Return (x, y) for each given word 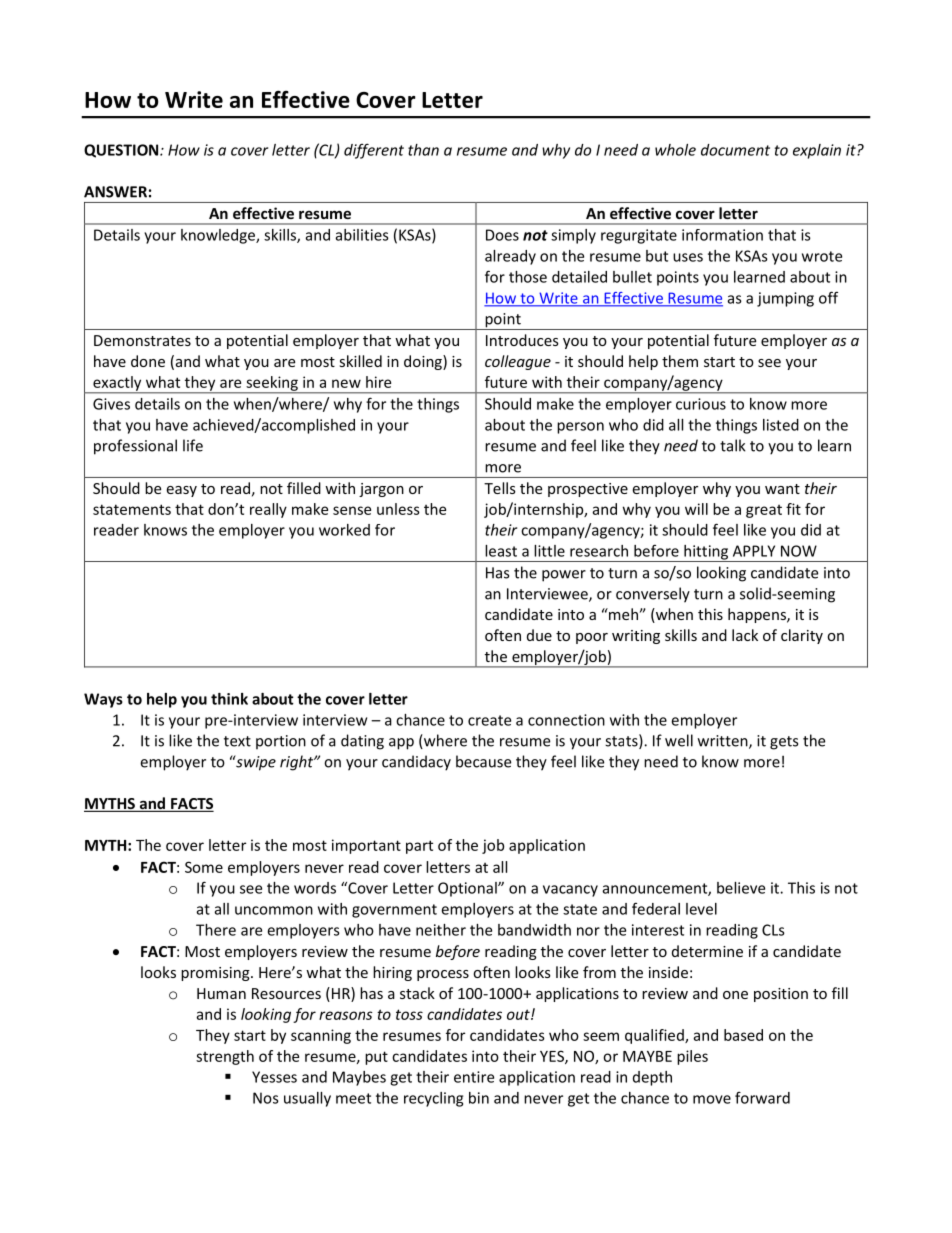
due (539, 635)
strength (225, 1057)
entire (474, 1077)
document (735, 150)
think (229, 699)
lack (745, 635)
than (423, 150)
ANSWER (115, 192)
